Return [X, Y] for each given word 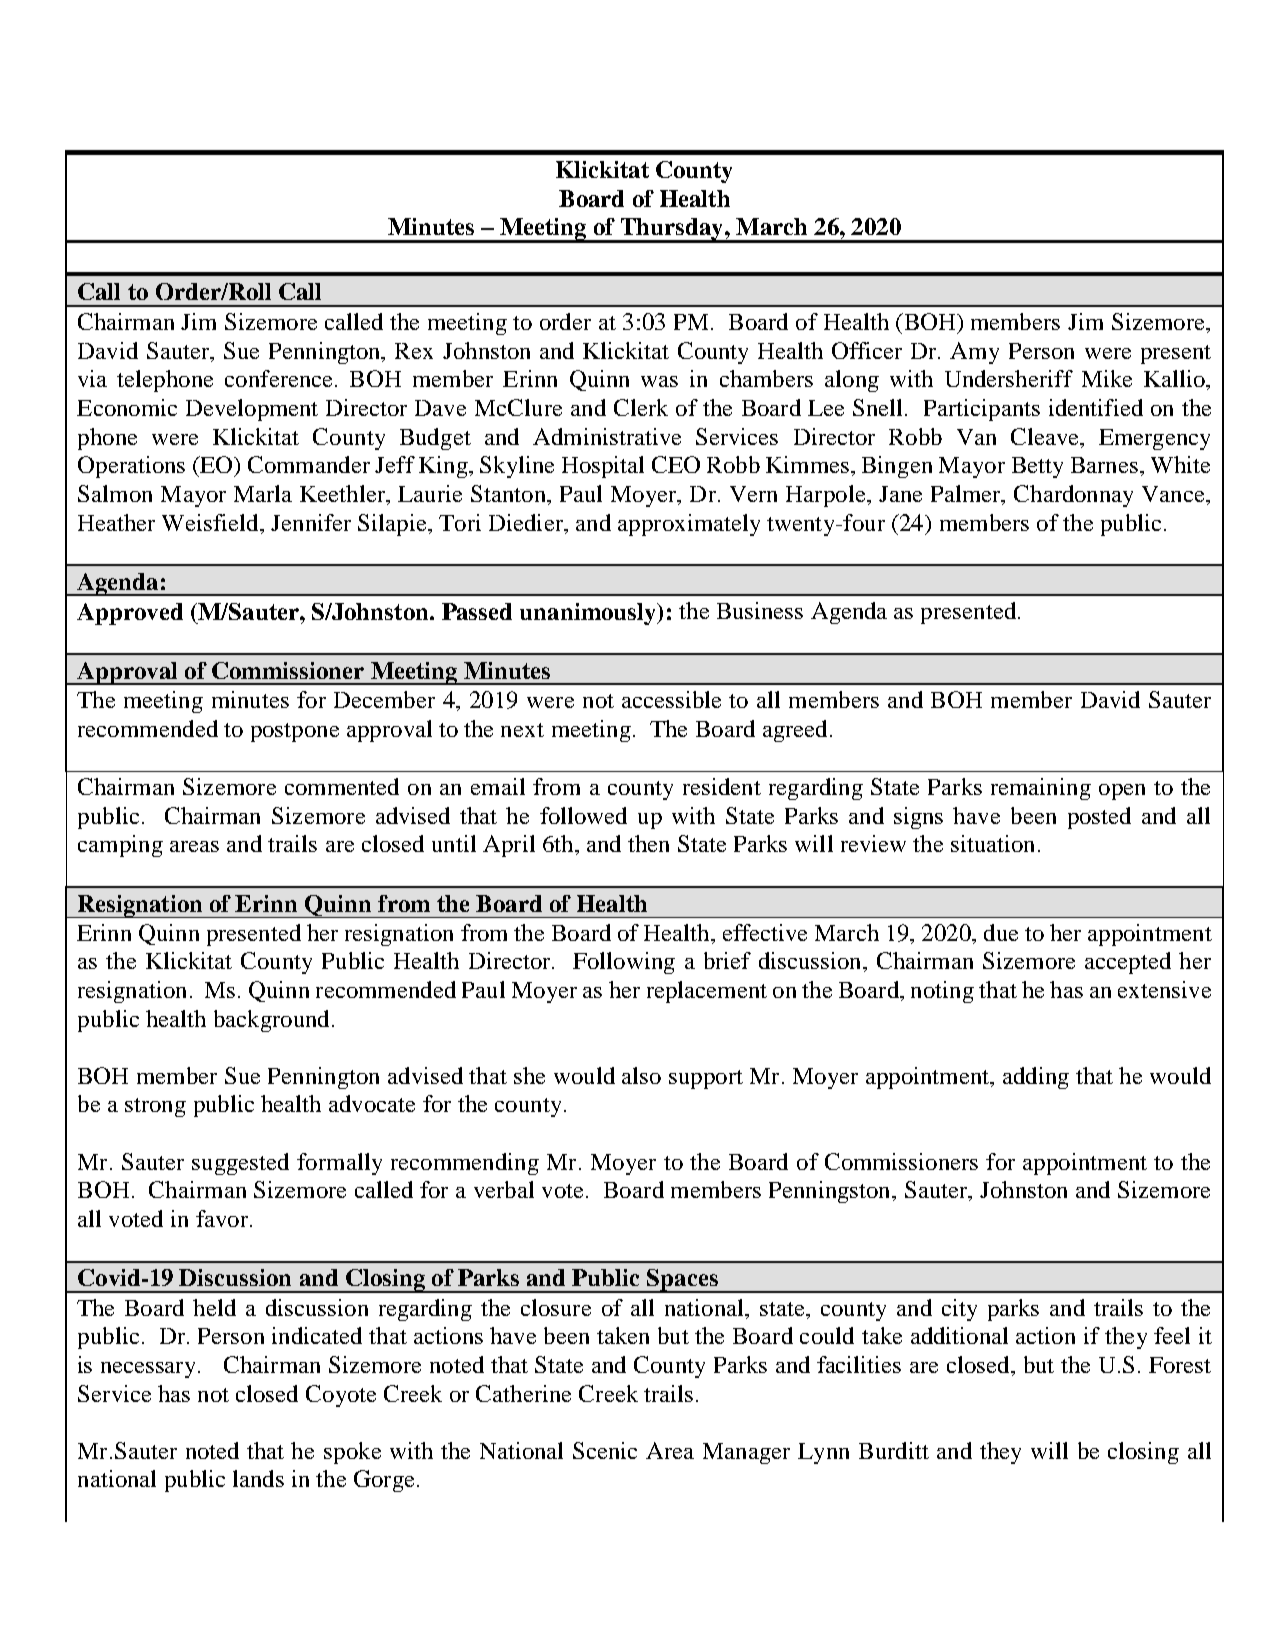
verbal [504, 1189]
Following [624, 963]
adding [1036, 1078]
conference [278, 378]
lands [258, 1478]
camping [120, 846]
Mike [1107, 378]
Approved [130, 614]
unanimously [589, 614]
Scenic [605, 1450]
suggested [240, 1164]
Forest [1180, 1365]
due [1001, 932]
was [659, 381]
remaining [1041, 789]
